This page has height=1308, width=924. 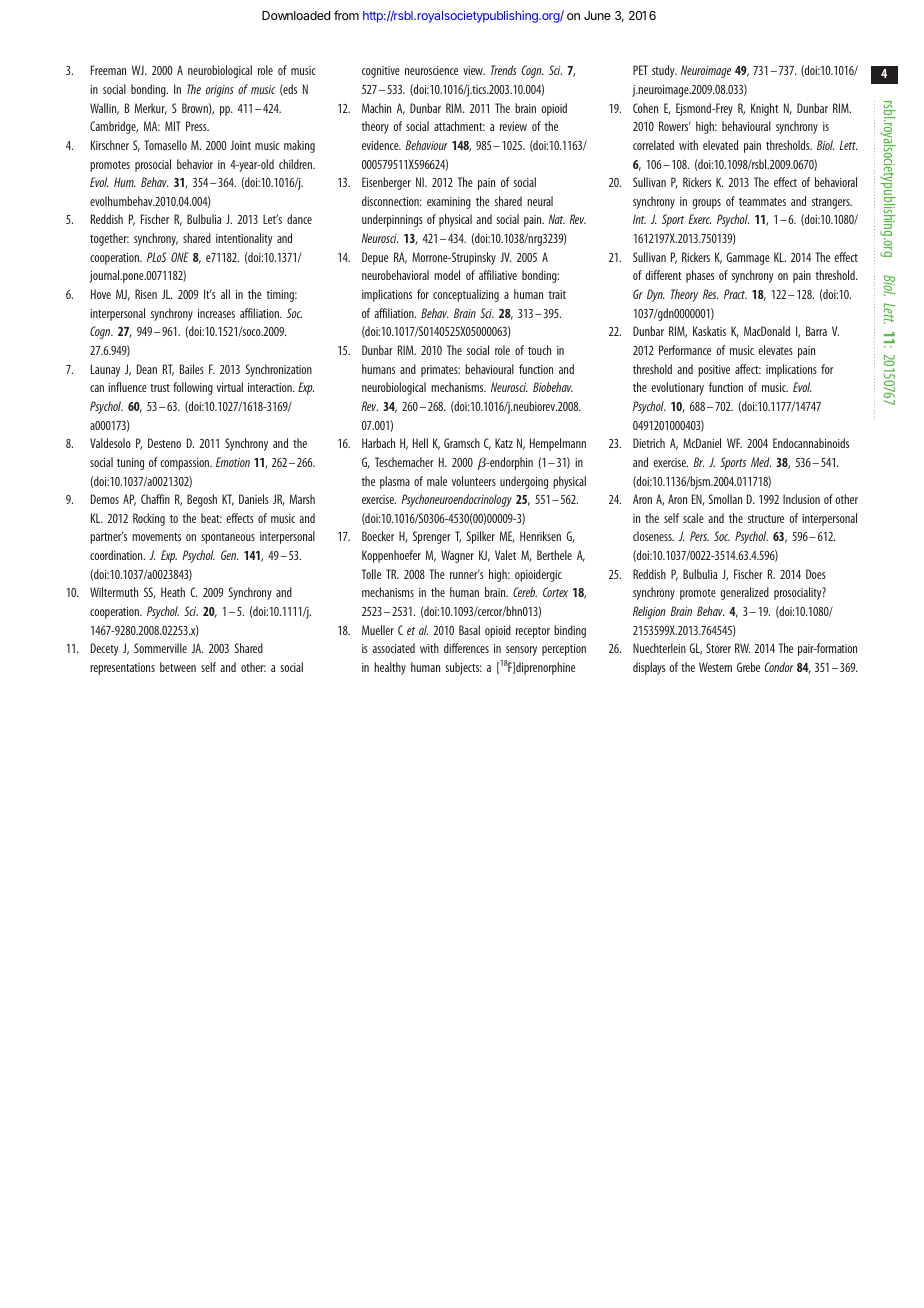 I want to click on intentionality, so click(x=244, y=239).
